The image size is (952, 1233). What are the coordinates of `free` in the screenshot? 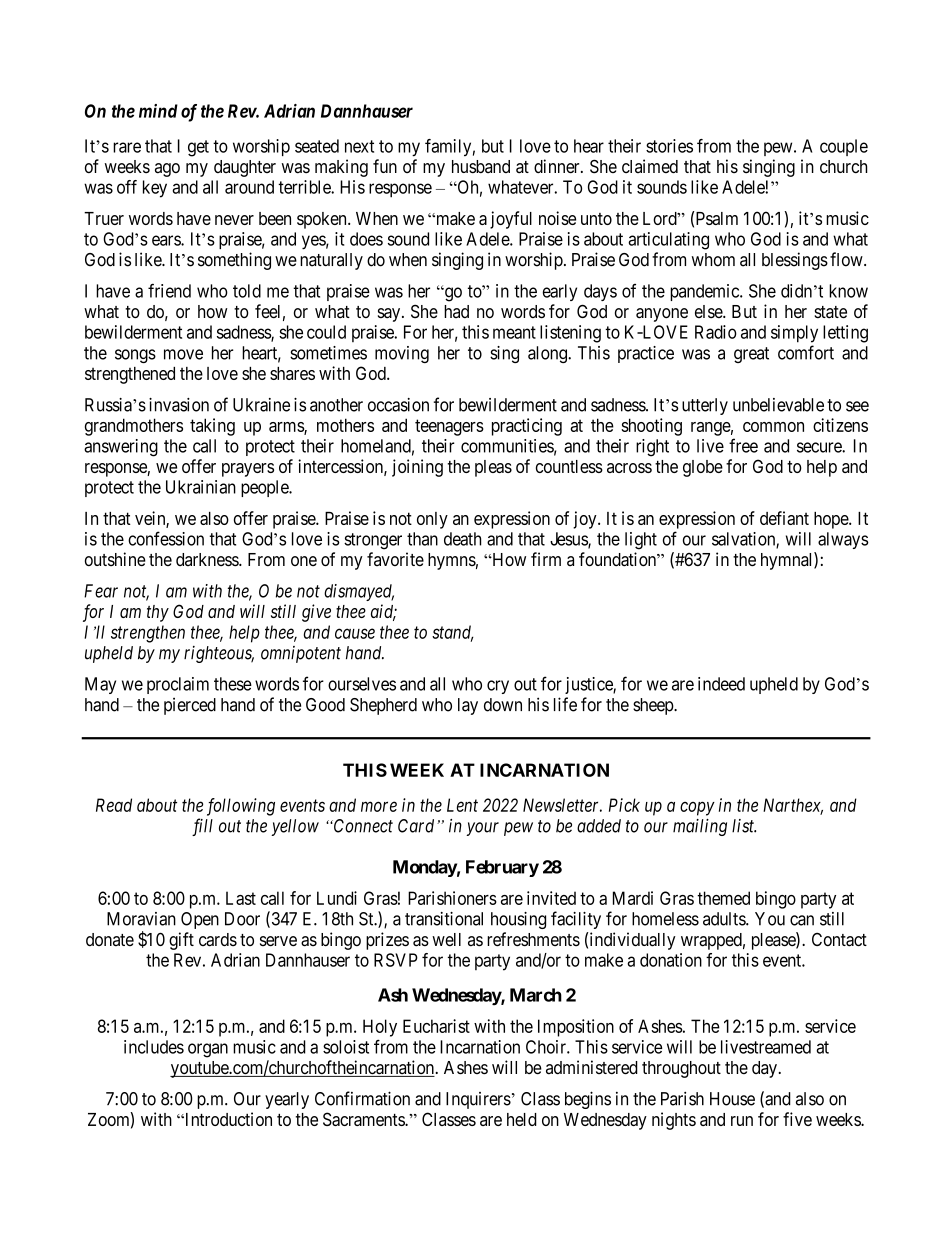 It's located at (743, 445).
